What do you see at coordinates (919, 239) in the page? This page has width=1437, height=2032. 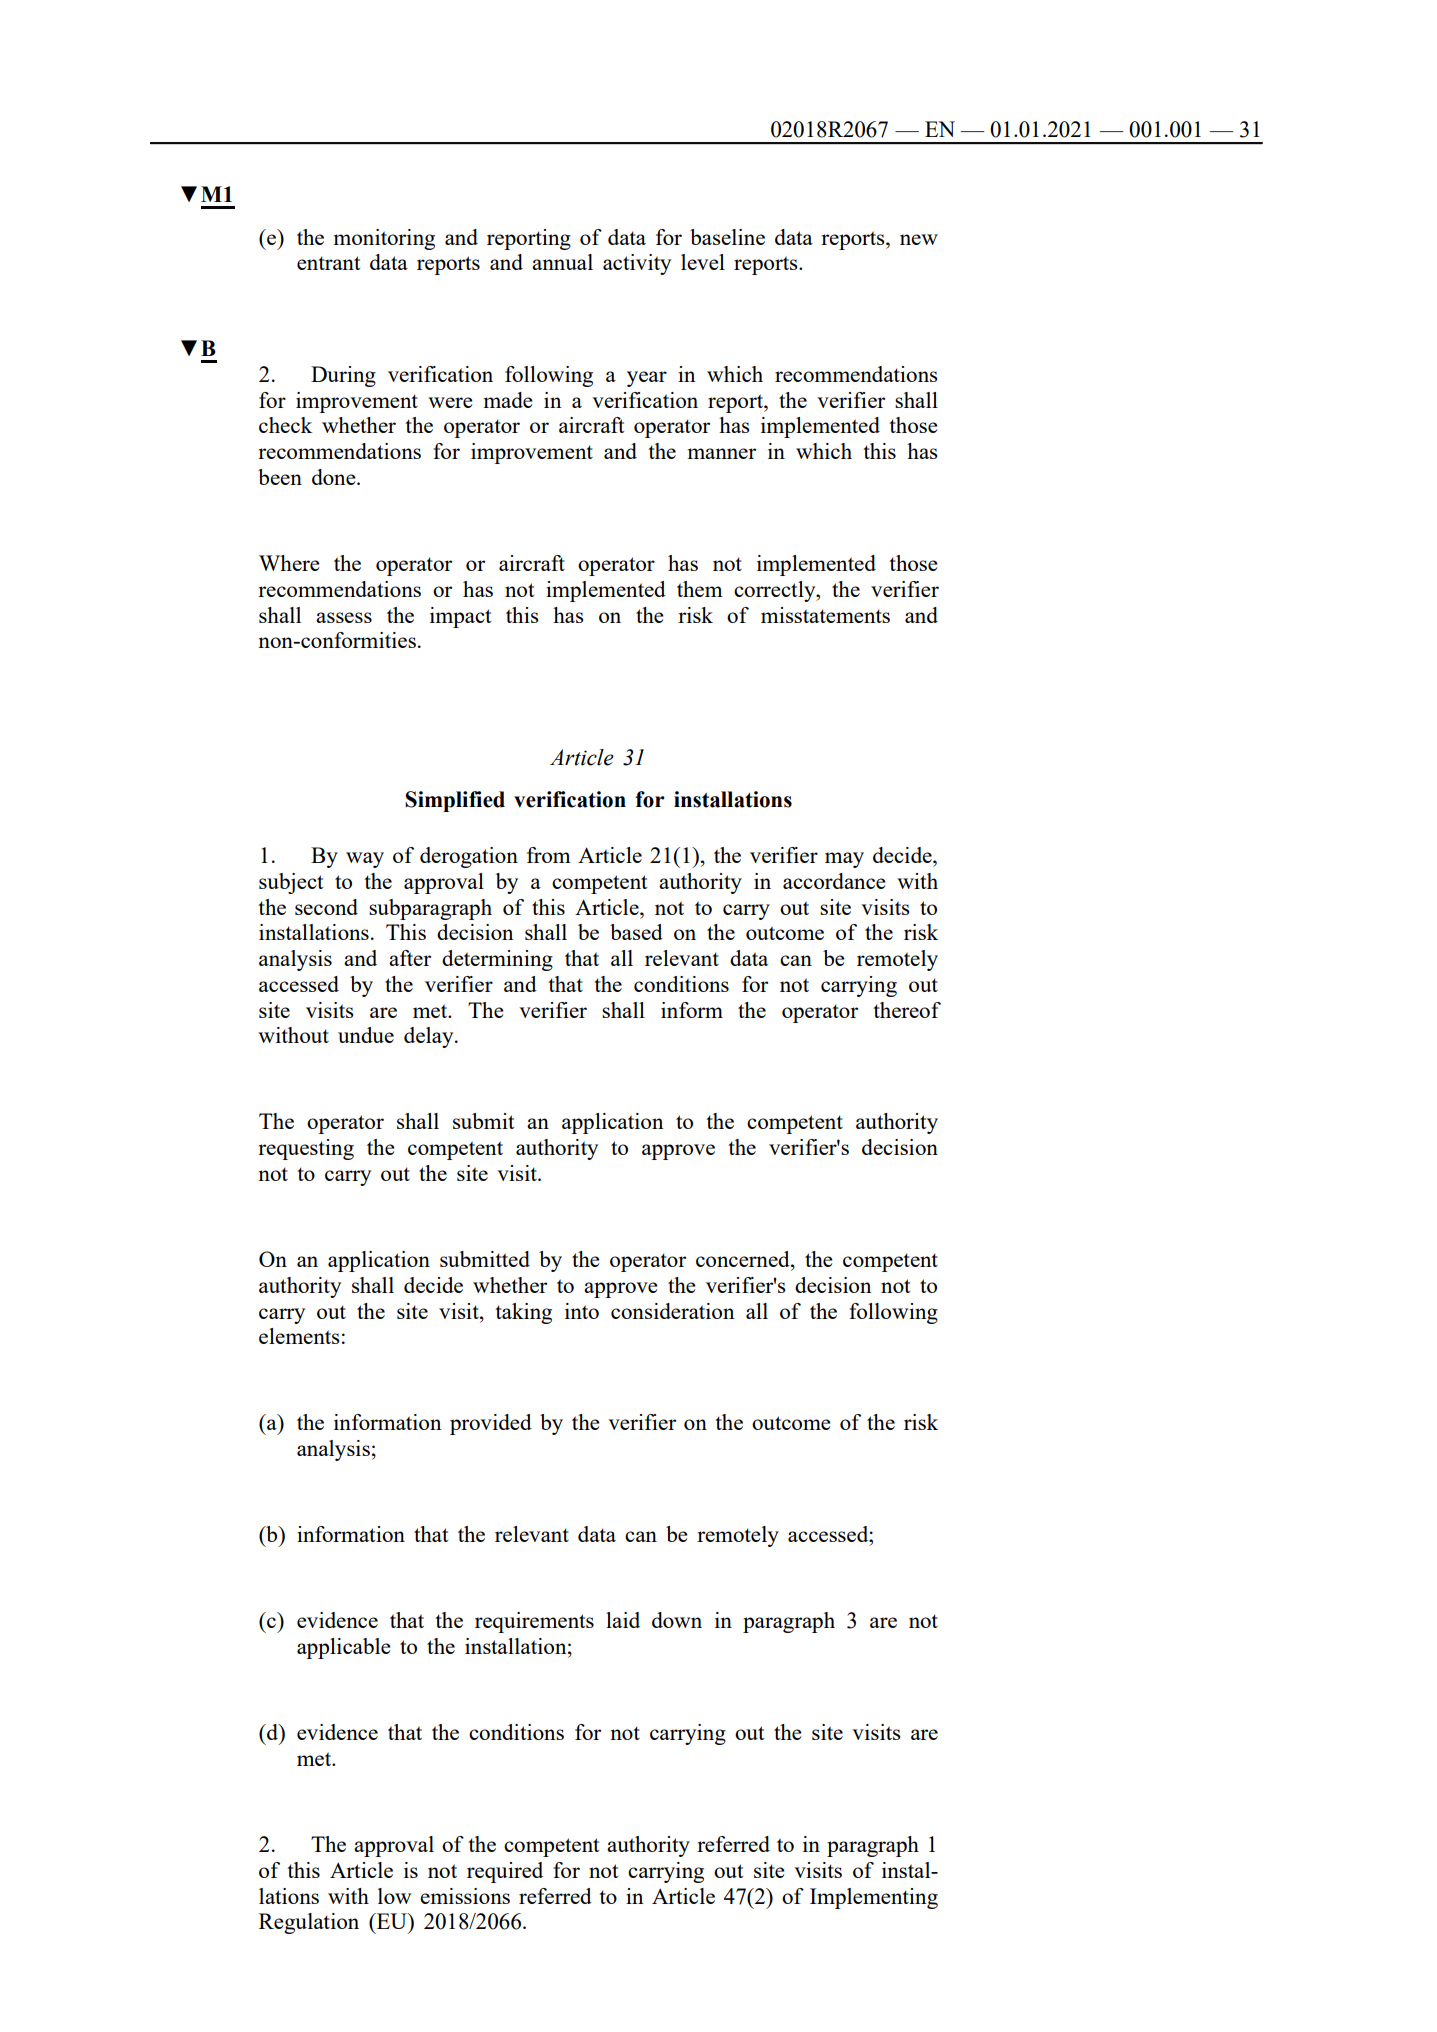 I see `new` at bounding box center [919, 239].
